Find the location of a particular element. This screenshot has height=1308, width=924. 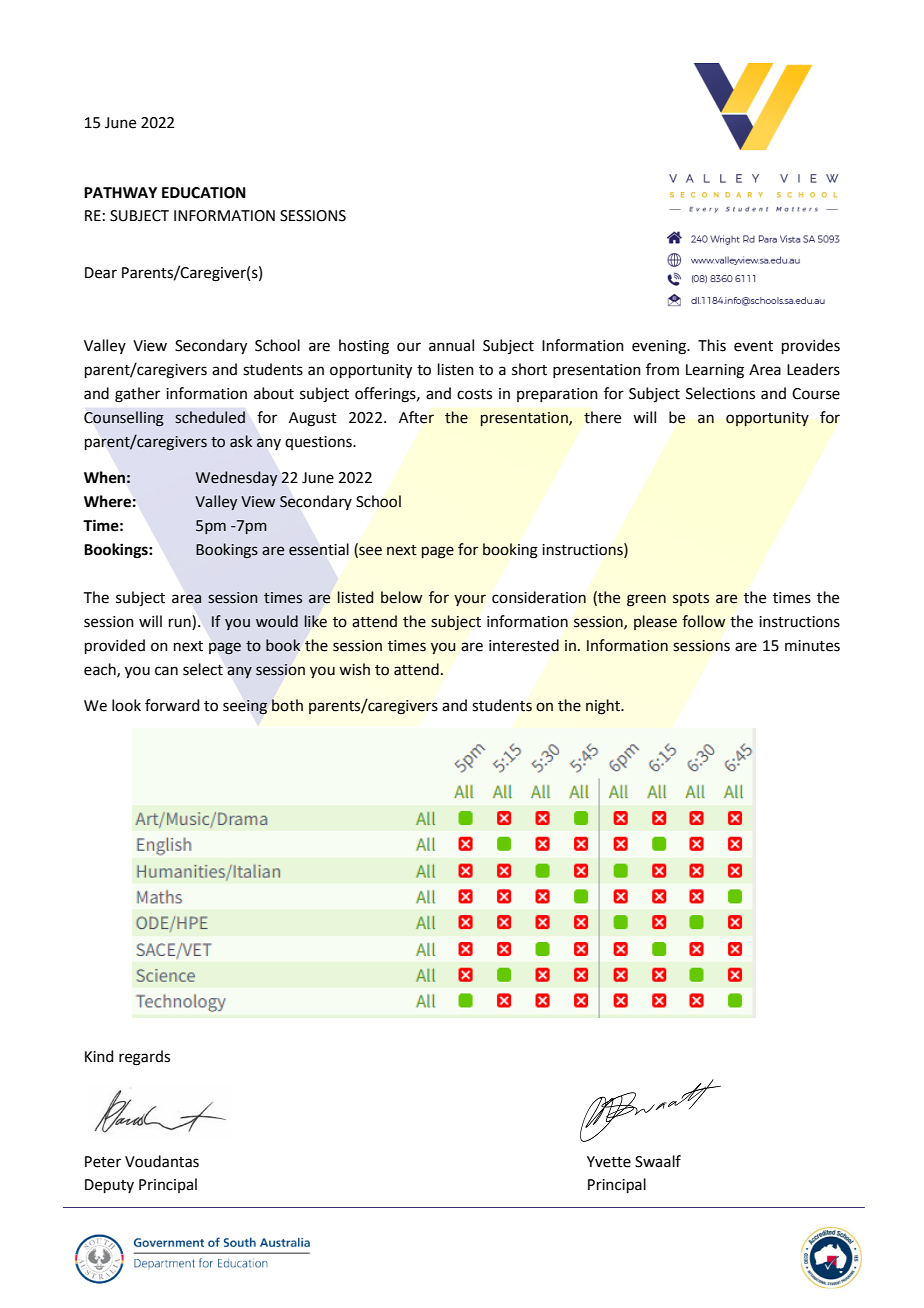

your is located at coordinates (470, 600).
